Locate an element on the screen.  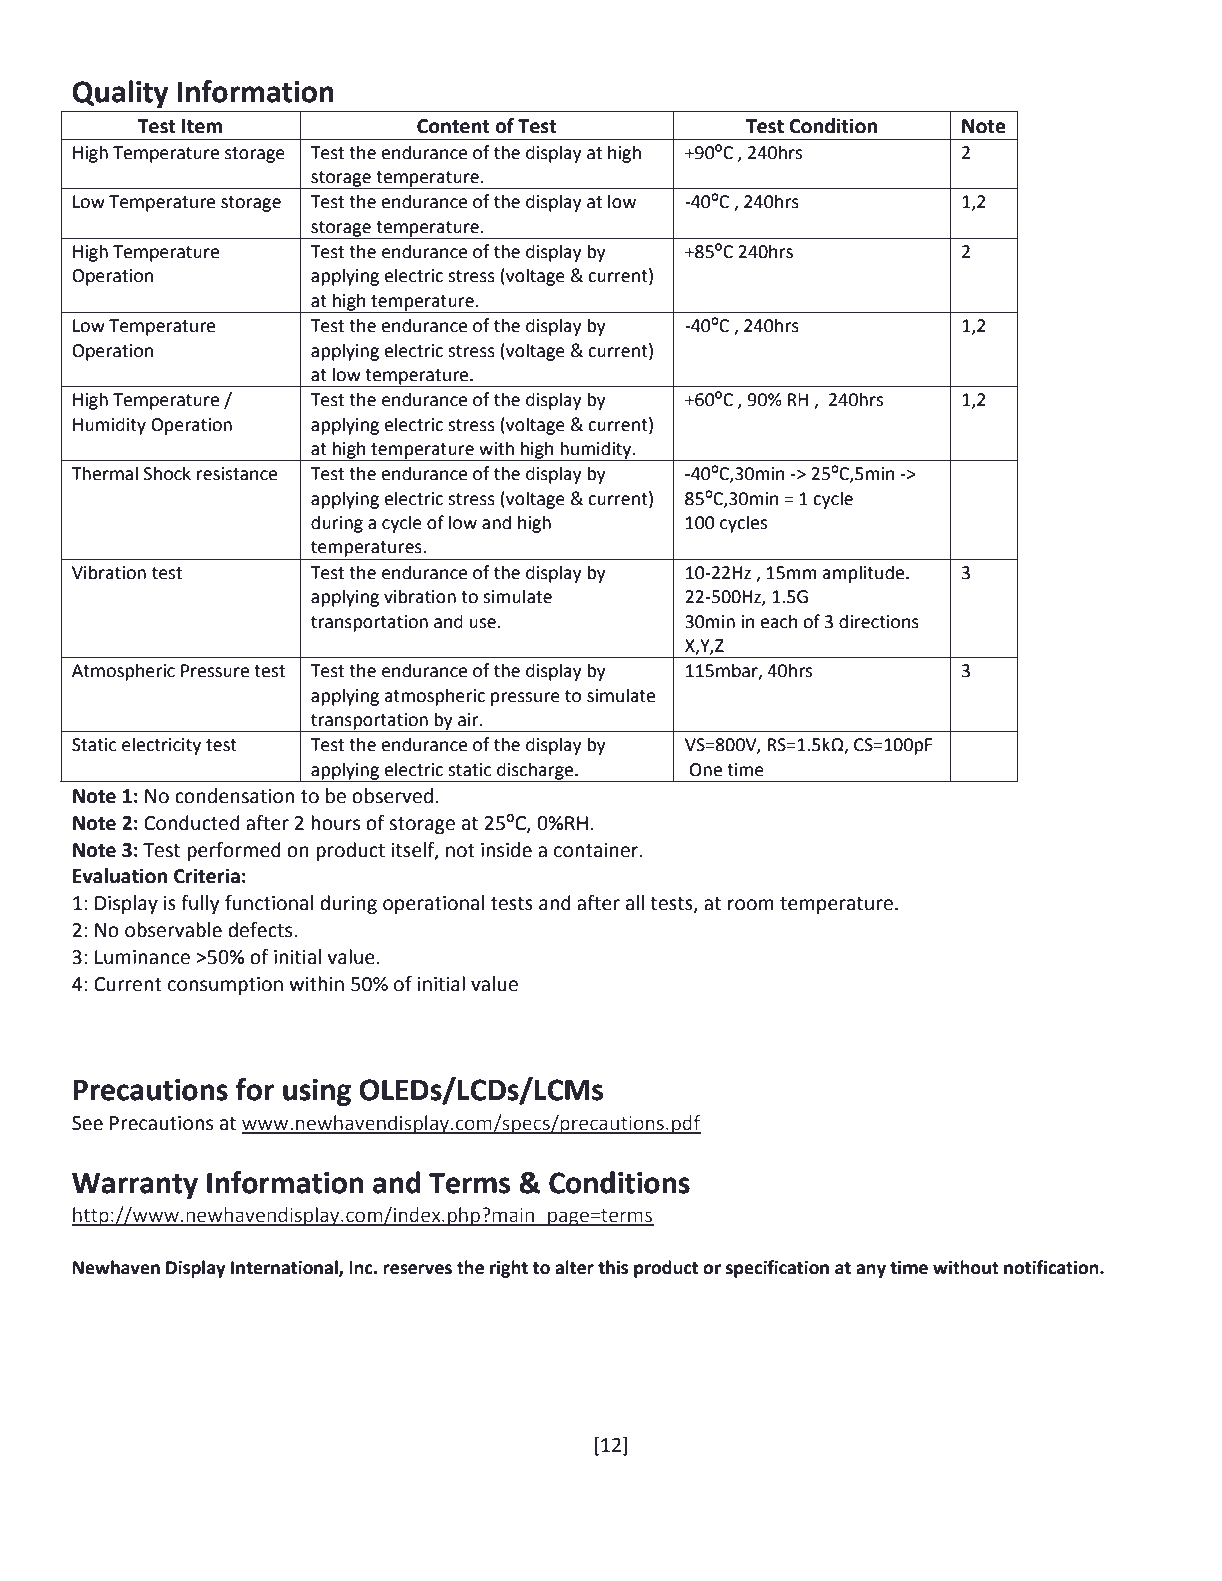
each is located at coordinates (778, 621).
